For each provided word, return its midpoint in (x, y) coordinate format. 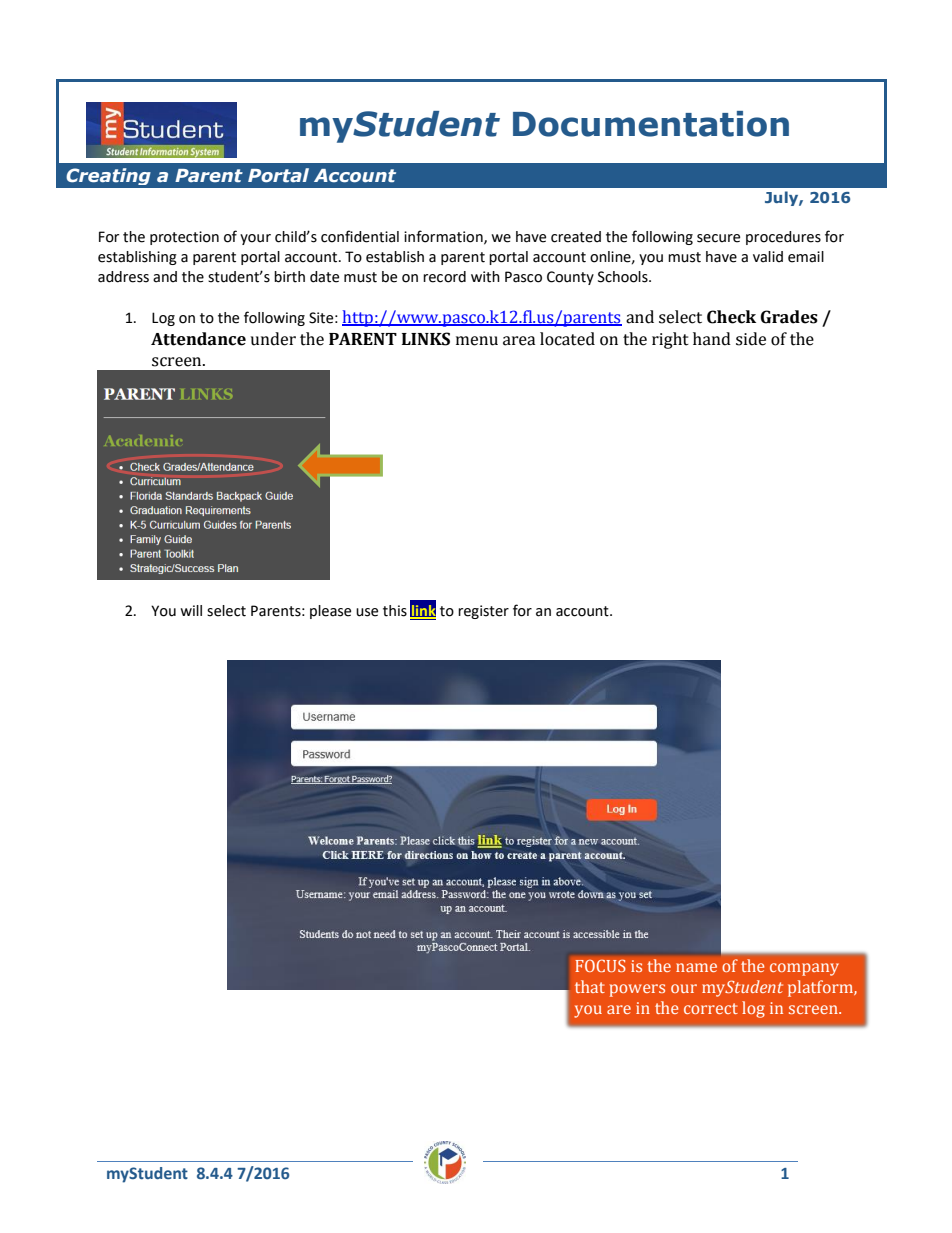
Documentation (651, 124)
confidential (360, 236)
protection (184, 238)
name (696, 967)
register (483, 612)
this (395, 611)
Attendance (198, 339)
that (590, 986)
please (330, 612)
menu (477, 341)
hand (712, 339)
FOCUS (600, 966)
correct (711, 1008)
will (191, 610)
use (367, 612)
